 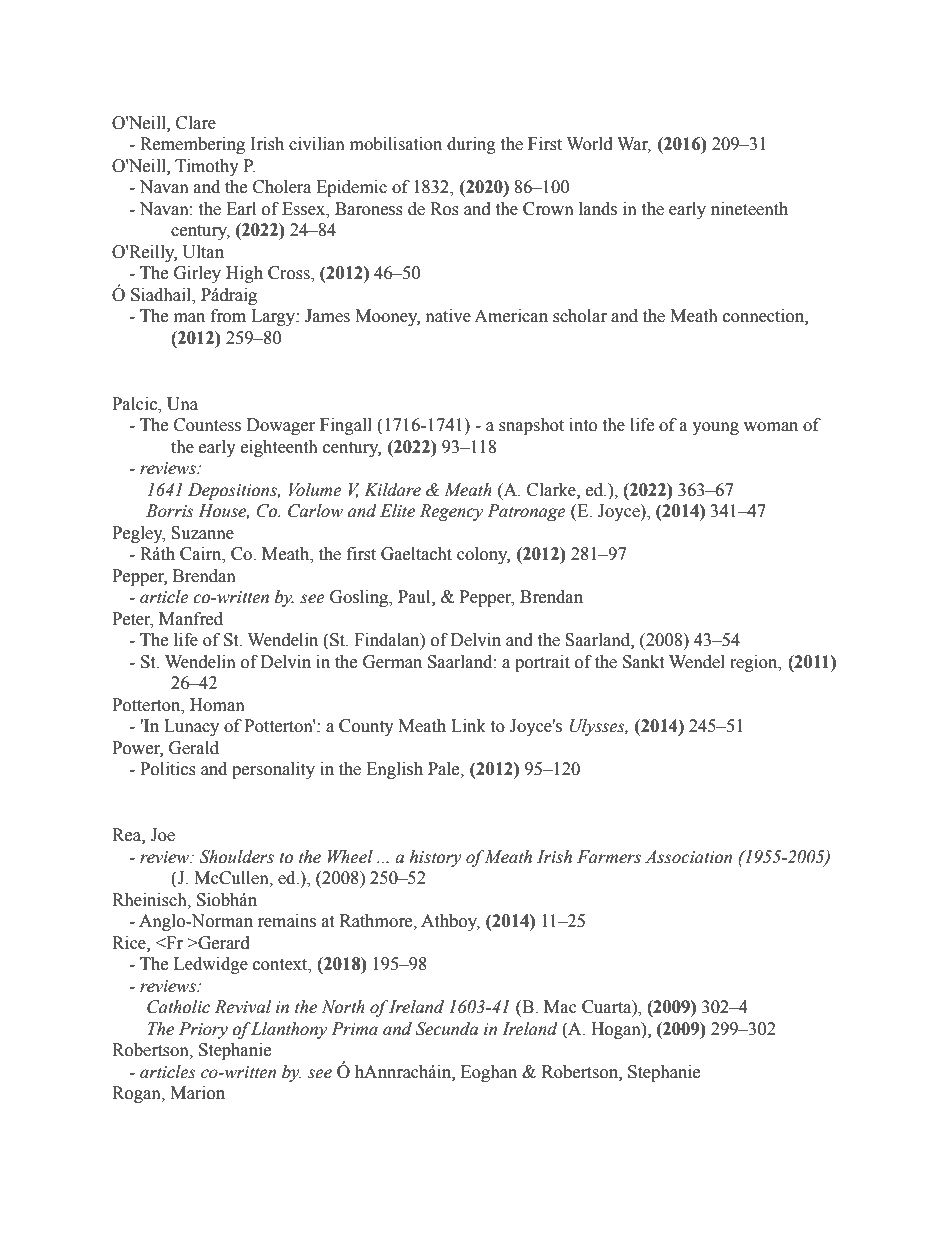 I want to click on young, so click(x=715, y=428).
